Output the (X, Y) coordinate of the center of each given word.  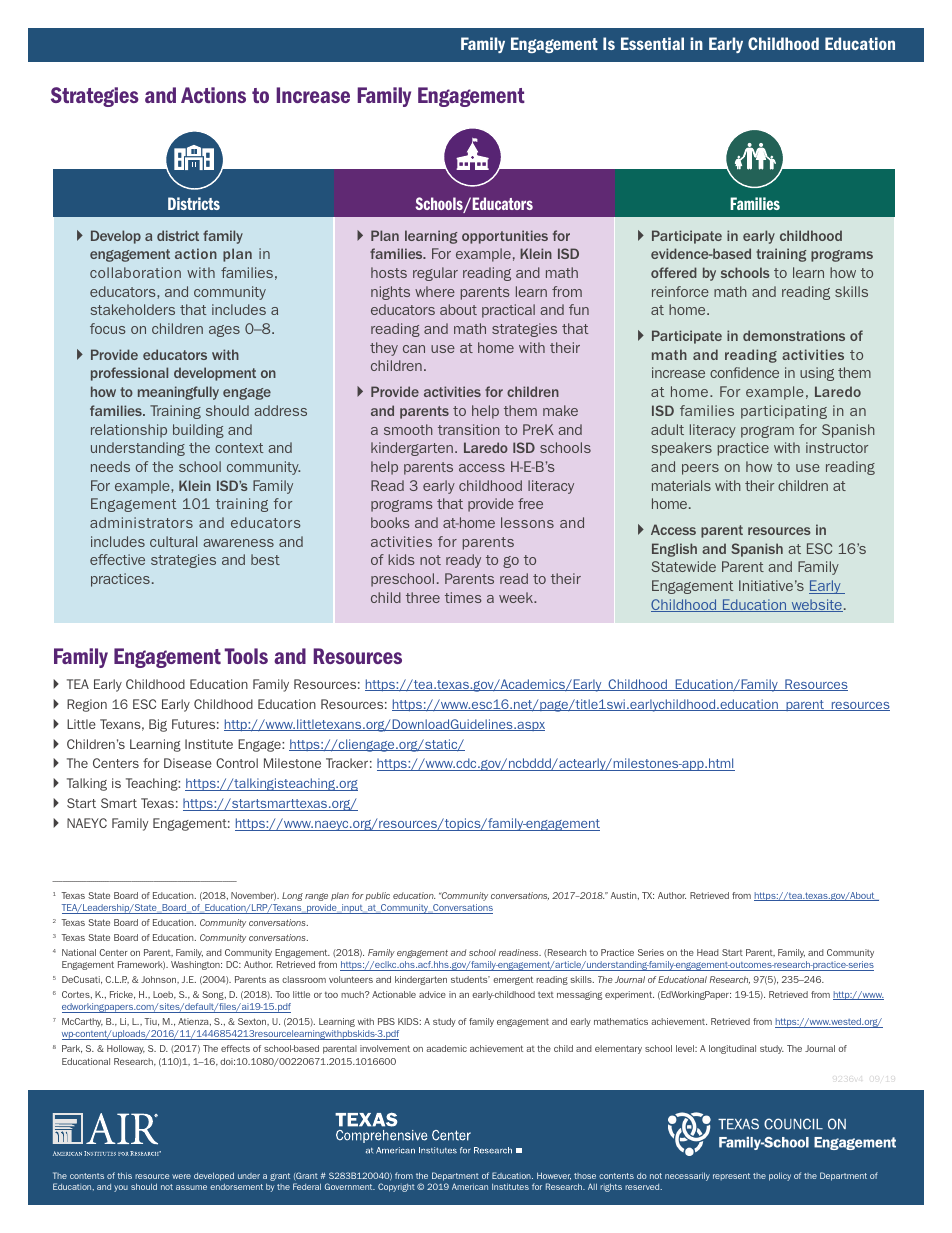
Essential (652, 43)
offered (674, 272)
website (816, 605)
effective (117, 559)
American (470, 1186)
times (463, 597)
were (181, 1176)
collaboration (135, 272)
